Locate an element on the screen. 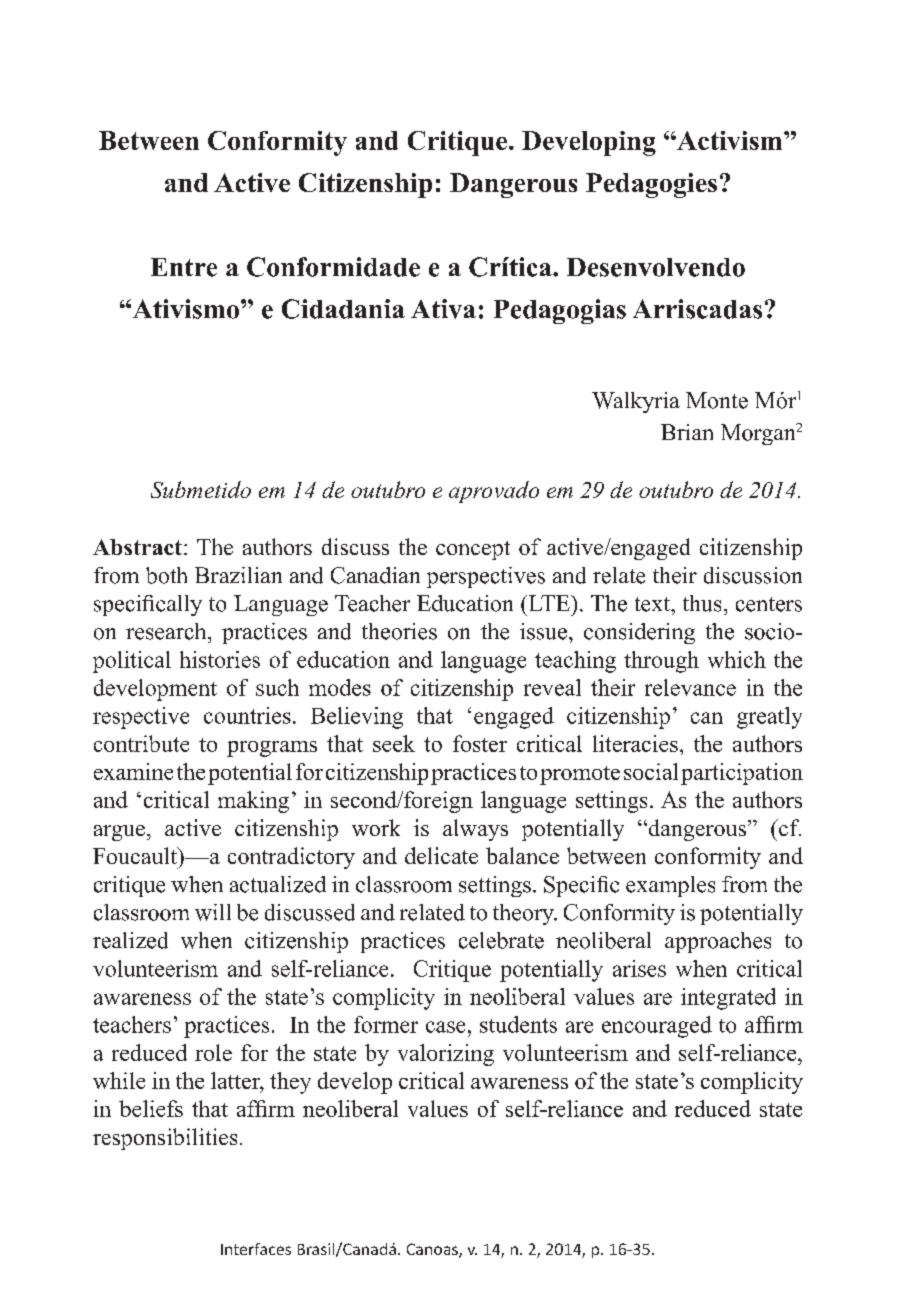 The width and height of the screenshot is (924, 1308). countries is located at coordinates (247, 715).
